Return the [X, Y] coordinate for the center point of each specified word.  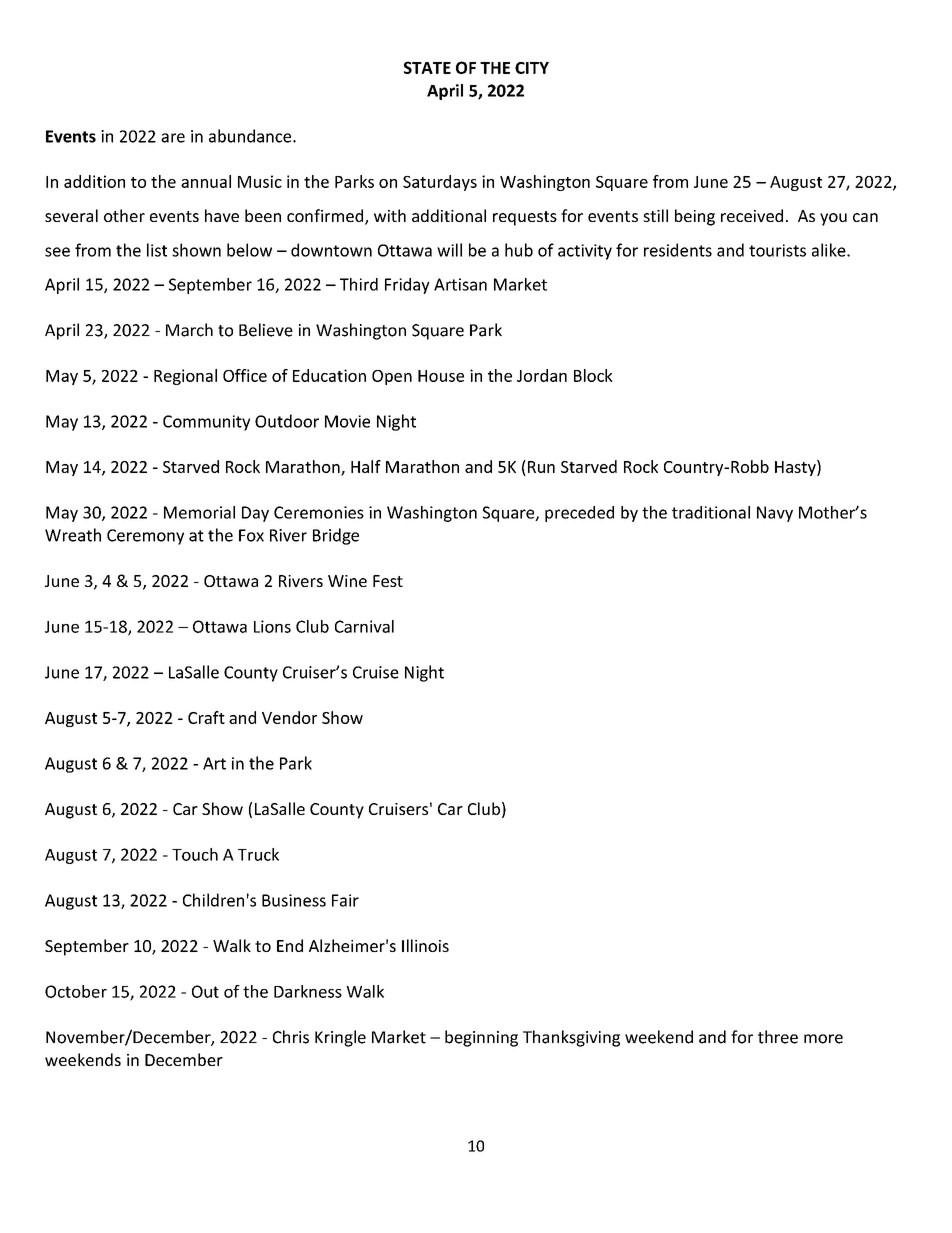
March [189, 330]
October [76, 991]
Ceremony [145, 537]
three [778, 1037]
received [752, 215]
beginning [481, 1038]
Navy [775, 514]
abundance [251, 136]
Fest [388, 581]
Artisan [460, 284]
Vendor [289, 717]
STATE [427, 67]
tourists [777, 250]
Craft [206, 717]
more [823, 1039]
